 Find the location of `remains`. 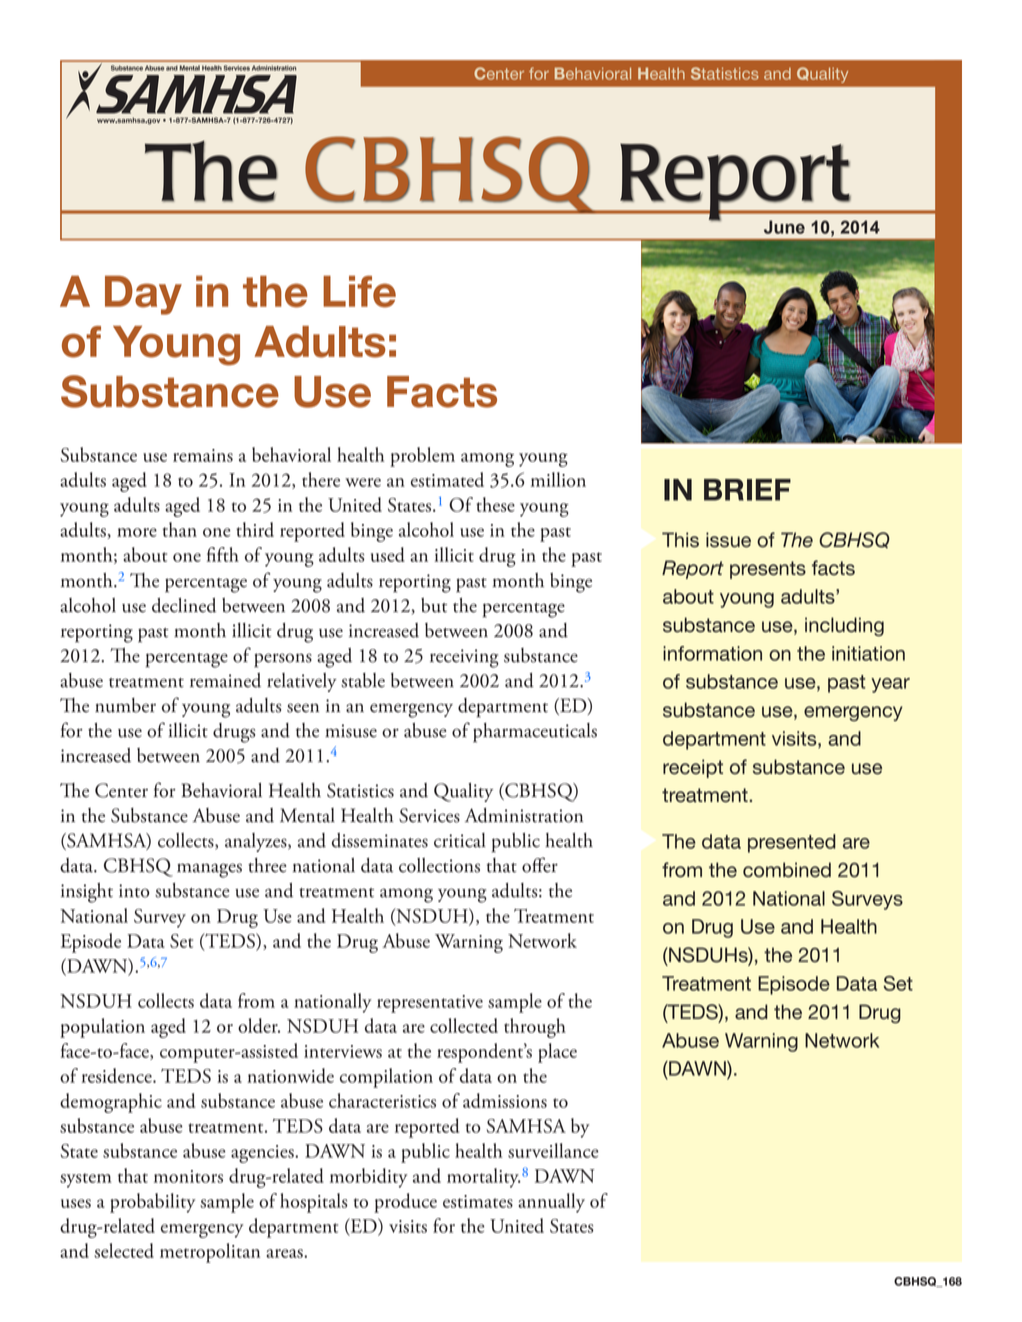

remains is located at coordinates (203, 455).
